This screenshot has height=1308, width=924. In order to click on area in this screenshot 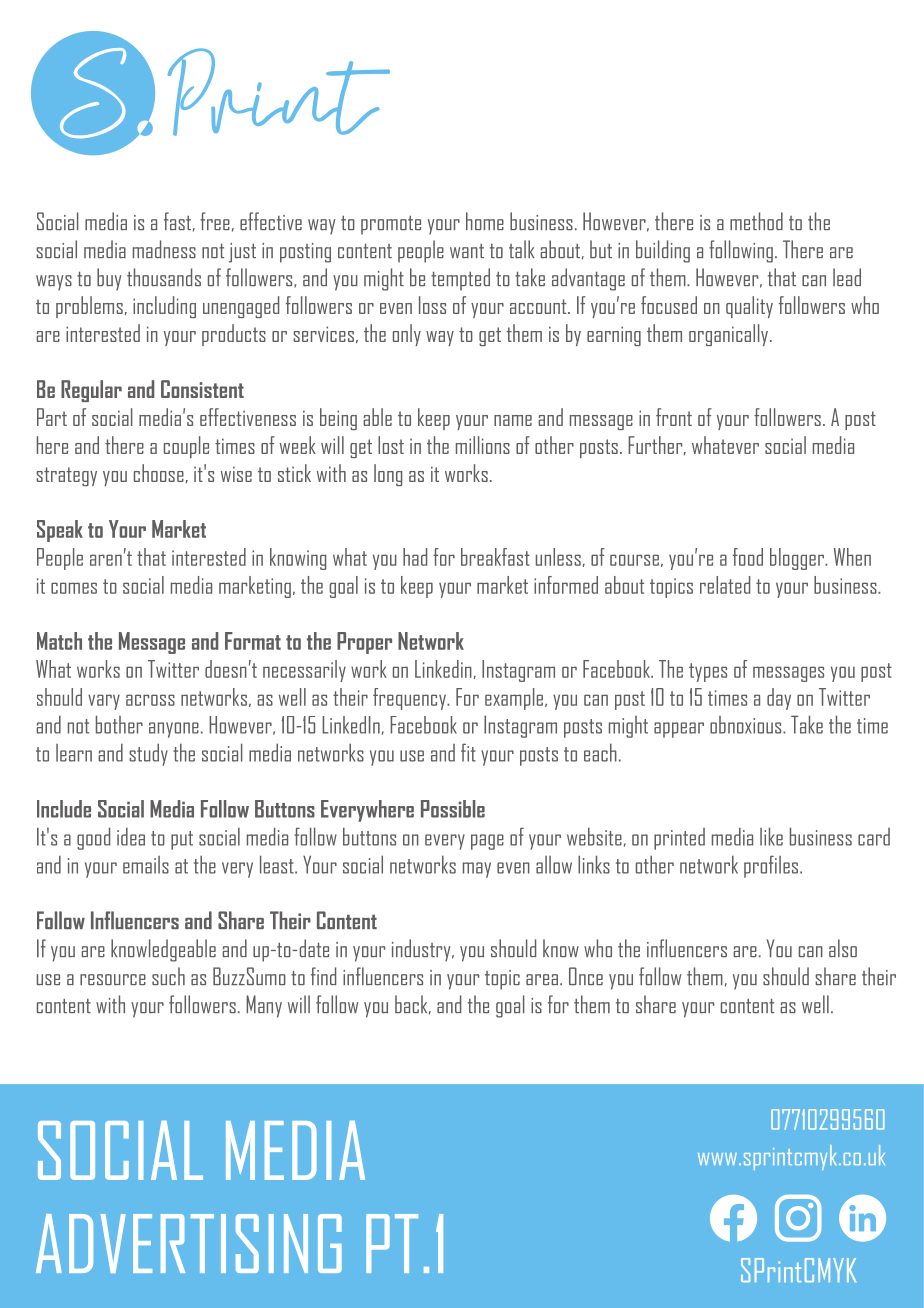, I will do `click(542, 979)`.
